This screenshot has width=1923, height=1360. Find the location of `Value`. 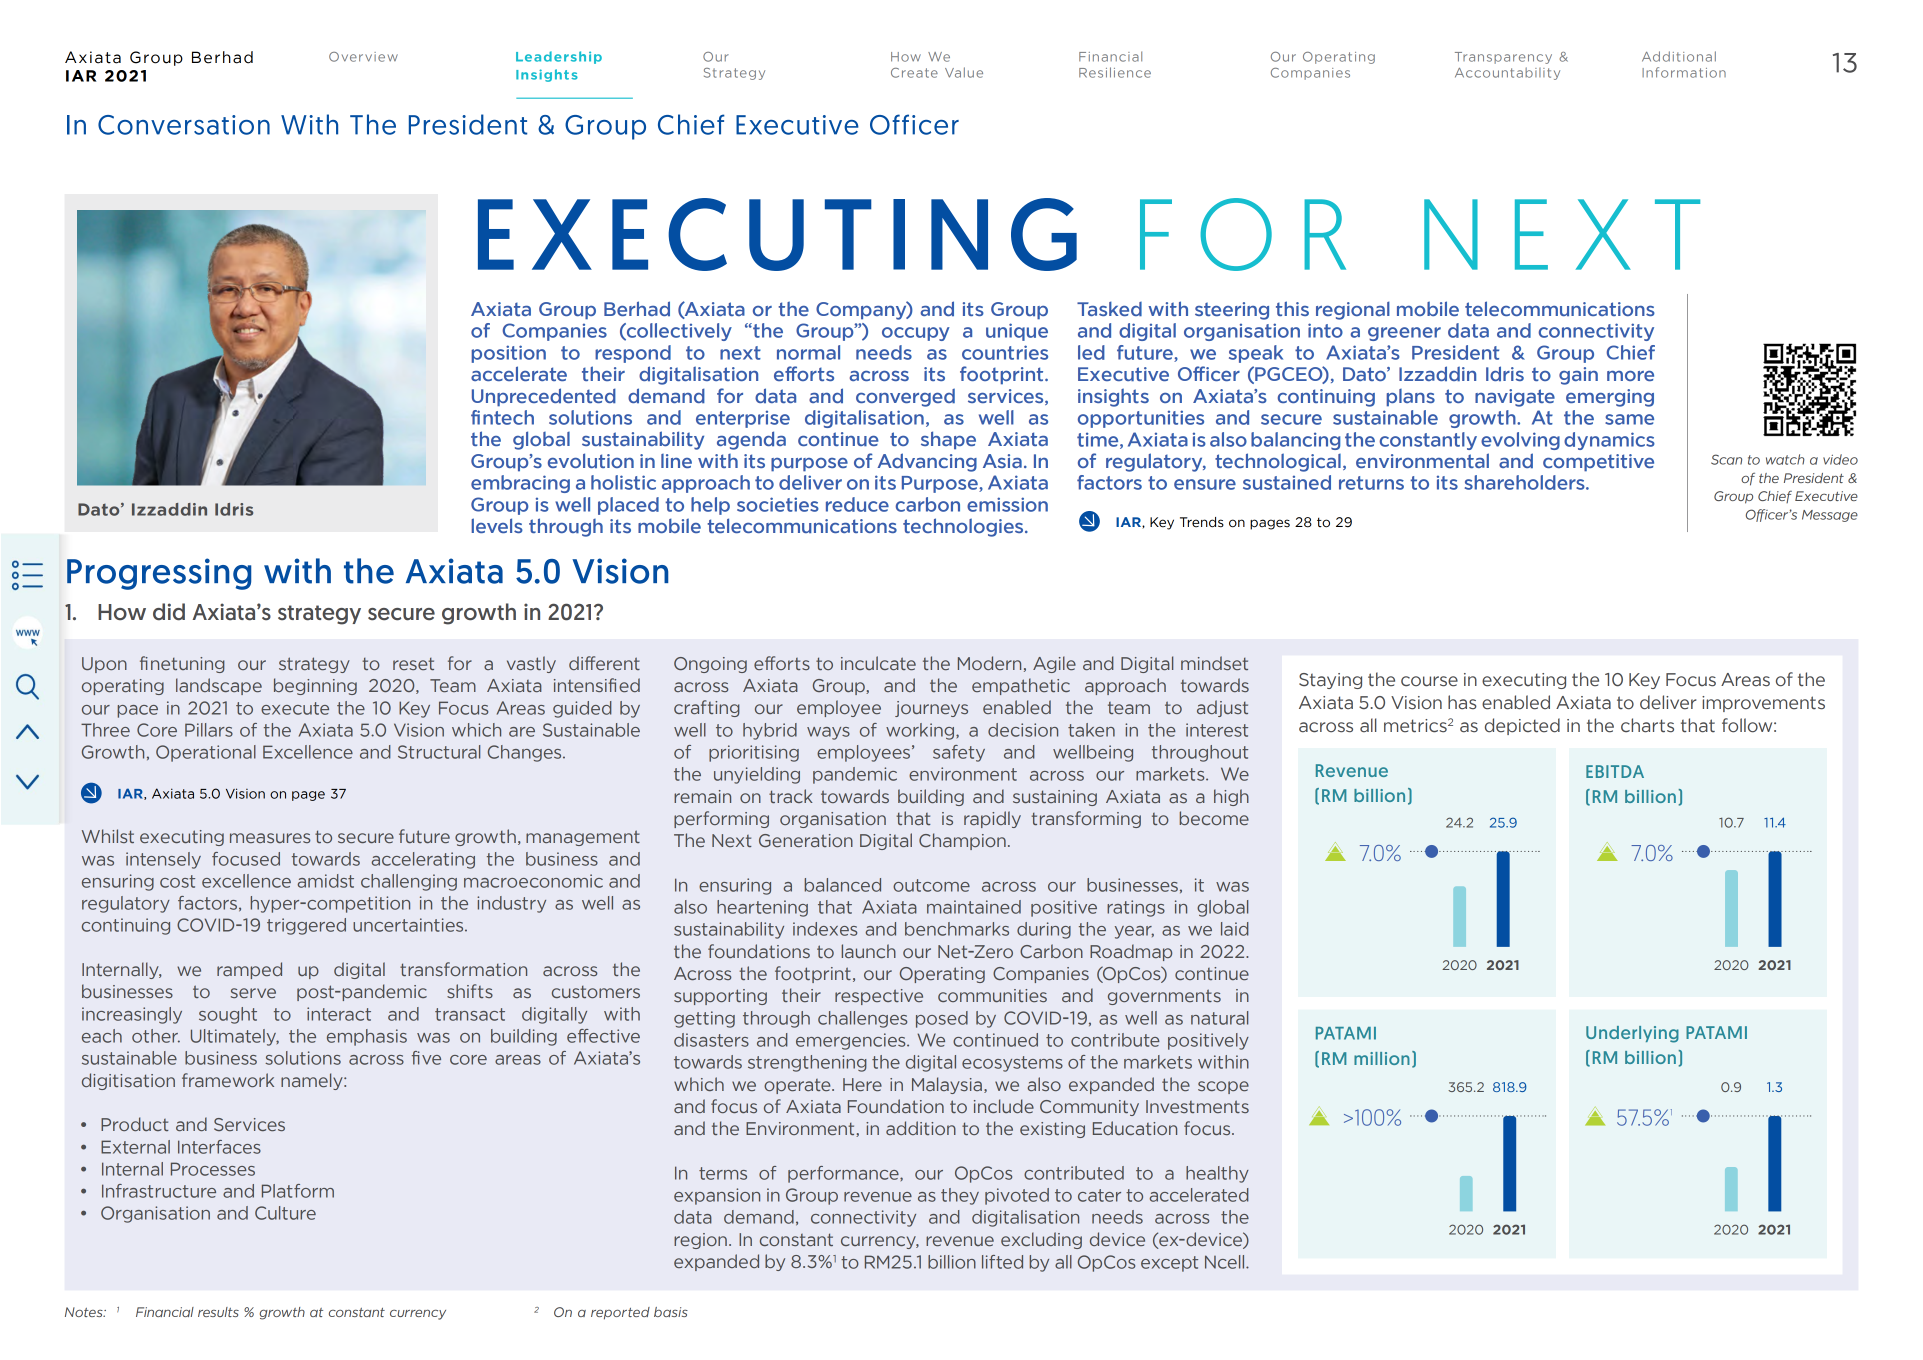

Value is located at coordinates (964, 72).
